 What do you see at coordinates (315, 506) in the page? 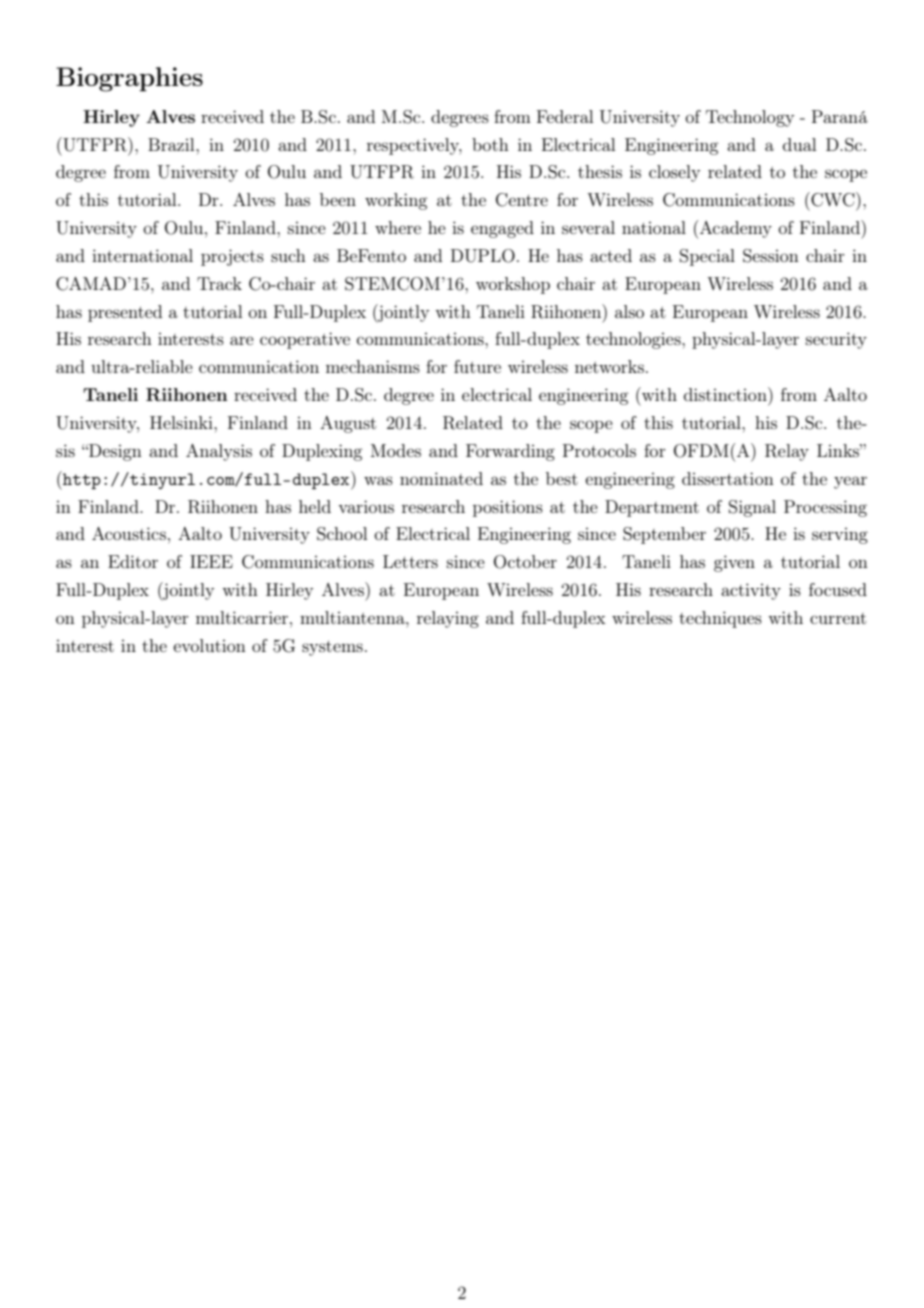
I see `held` at bounding box center [315, 506].
